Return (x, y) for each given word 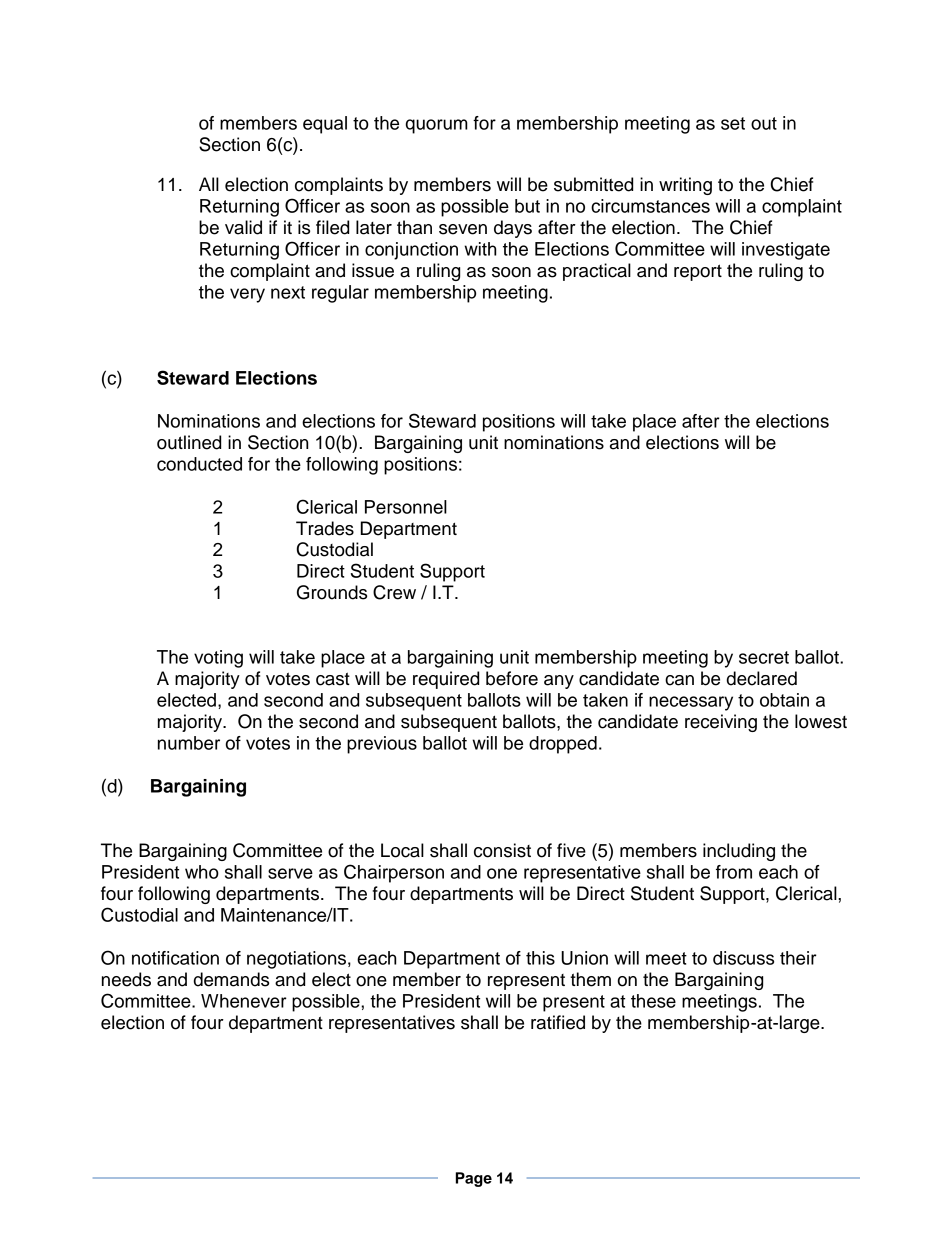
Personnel (406, 507)
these (653, 1001)
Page (474, 1179)
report (698, 272)
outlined (189, 442)
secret (764, 657)
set (733, 123)
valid (243, 227)
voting (218, 659)
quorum (436, 126)
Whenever (244, 1001)
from (734, 872)
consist (502, 850)
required (446, 680)
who (202, 872)
